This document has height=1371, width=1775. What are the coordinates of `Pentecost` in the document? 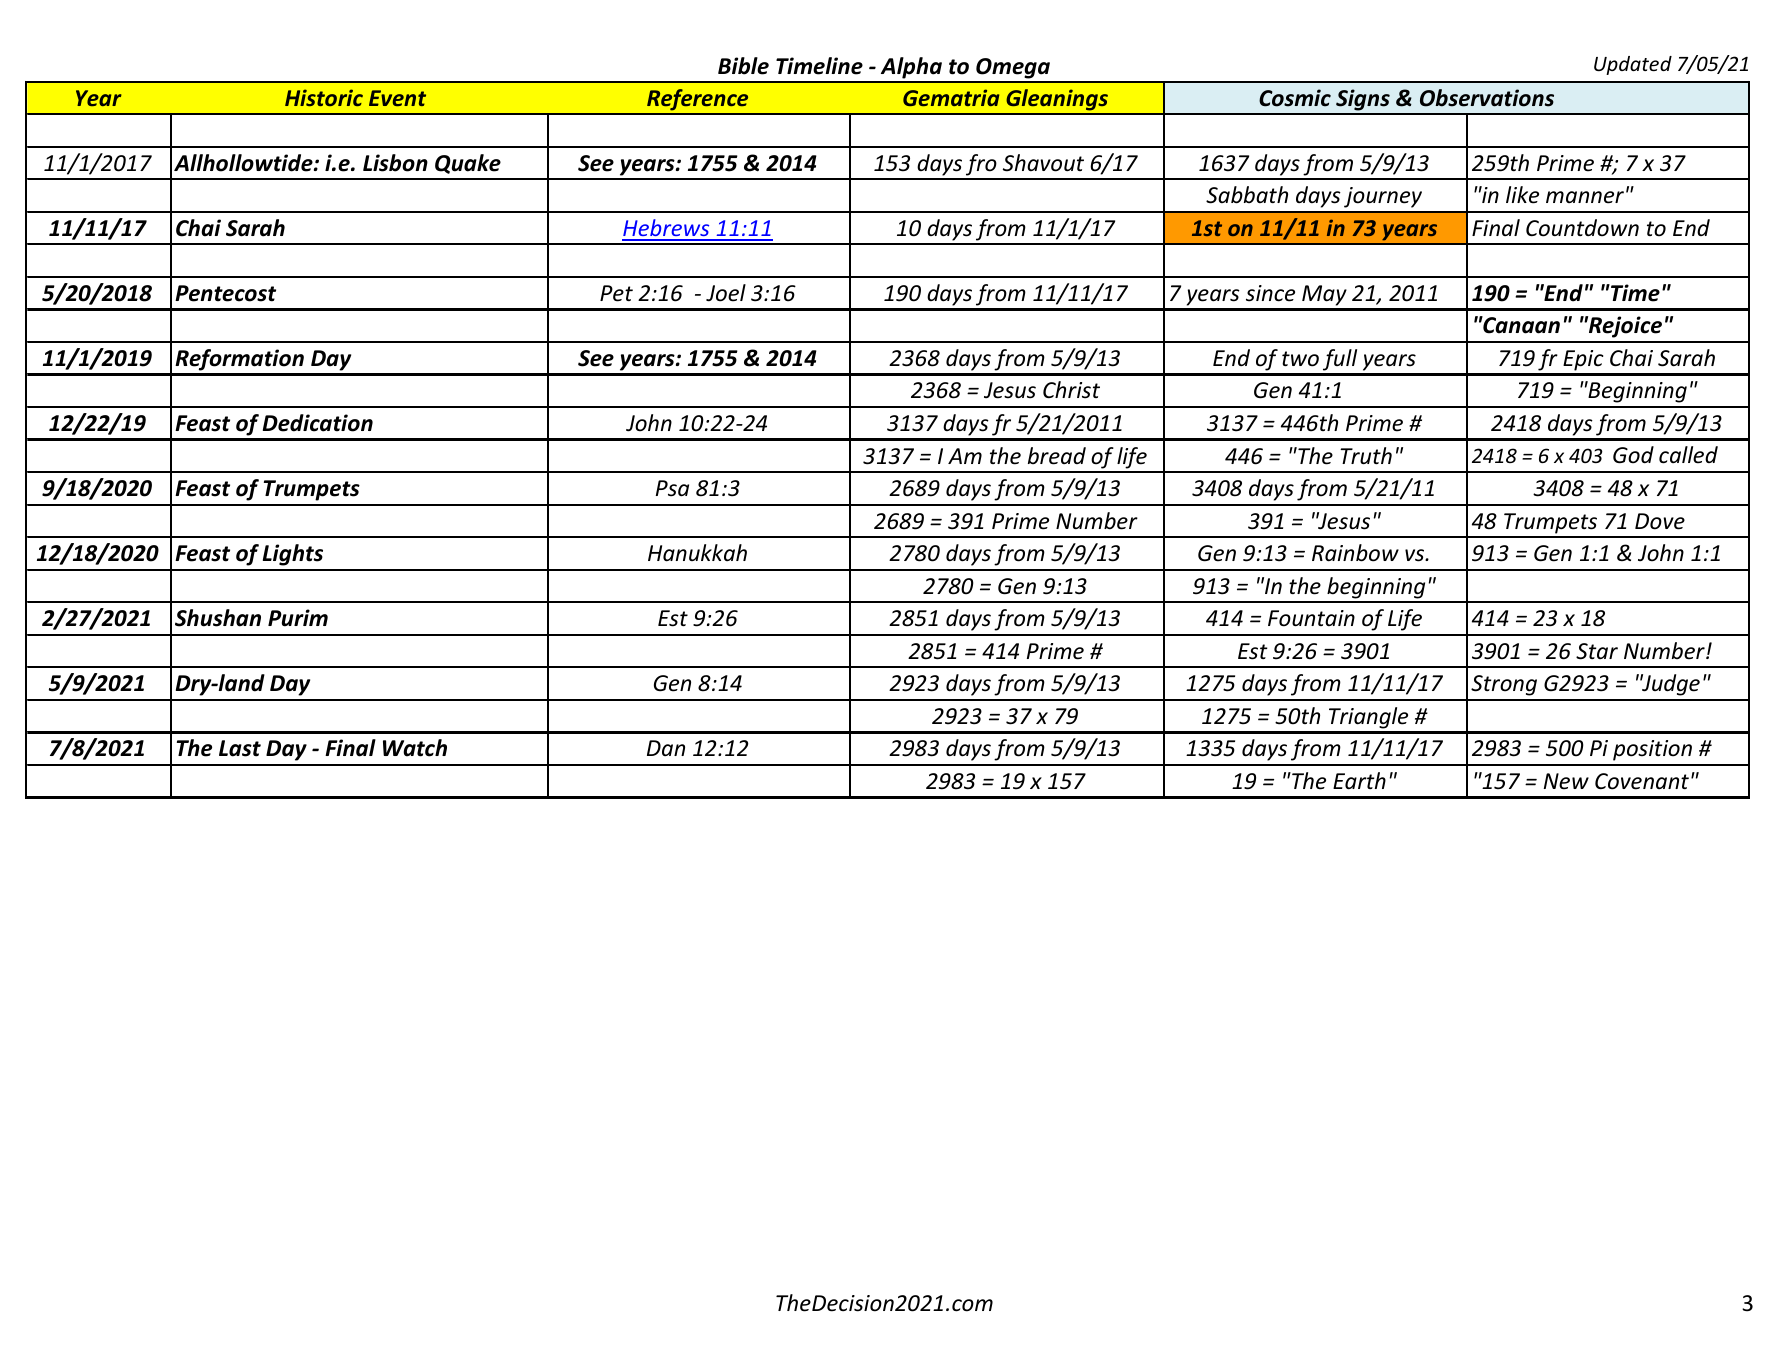 It's located at (225, 293).
